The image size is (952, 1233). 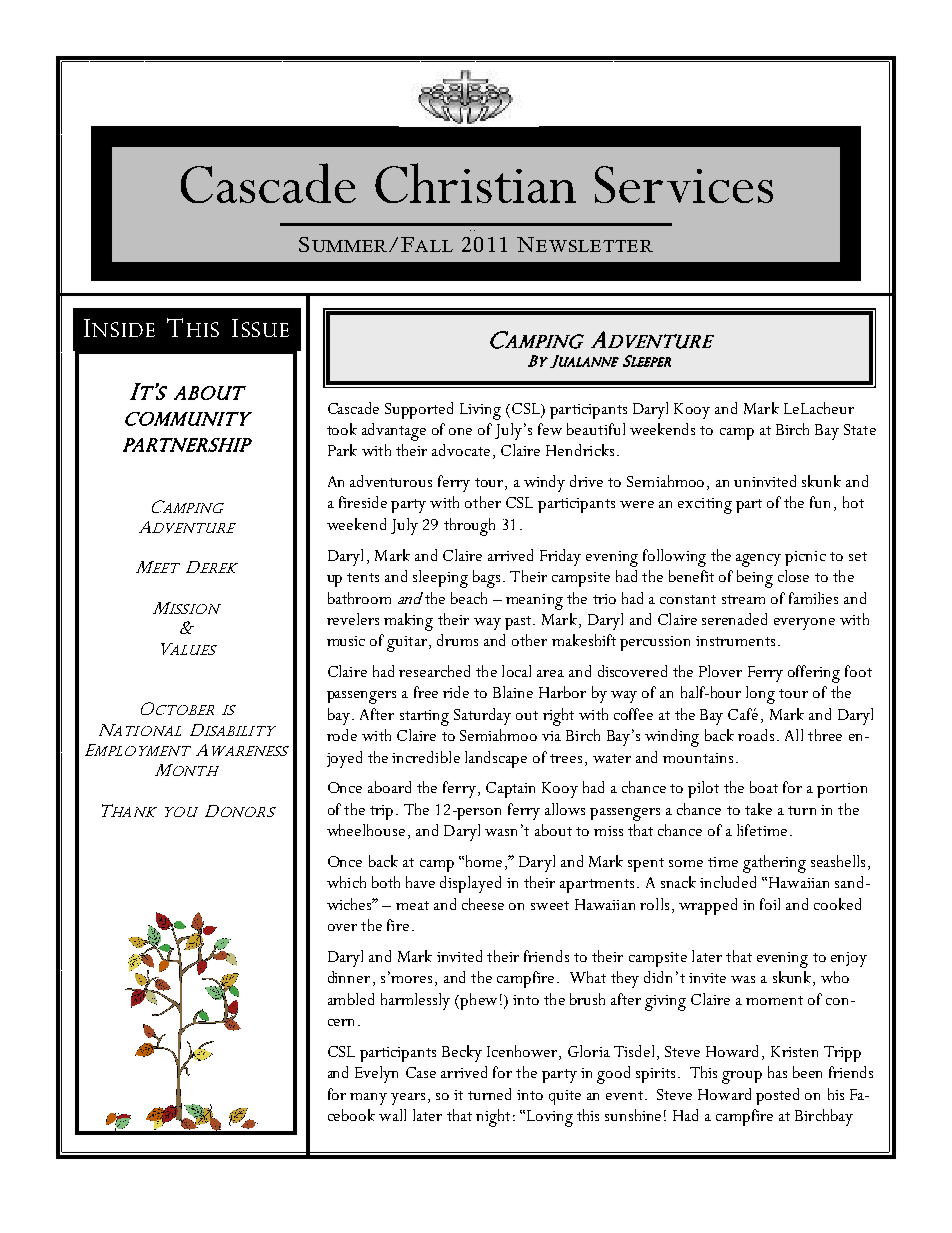 I want to click on State, so click(x=860, y=429).
